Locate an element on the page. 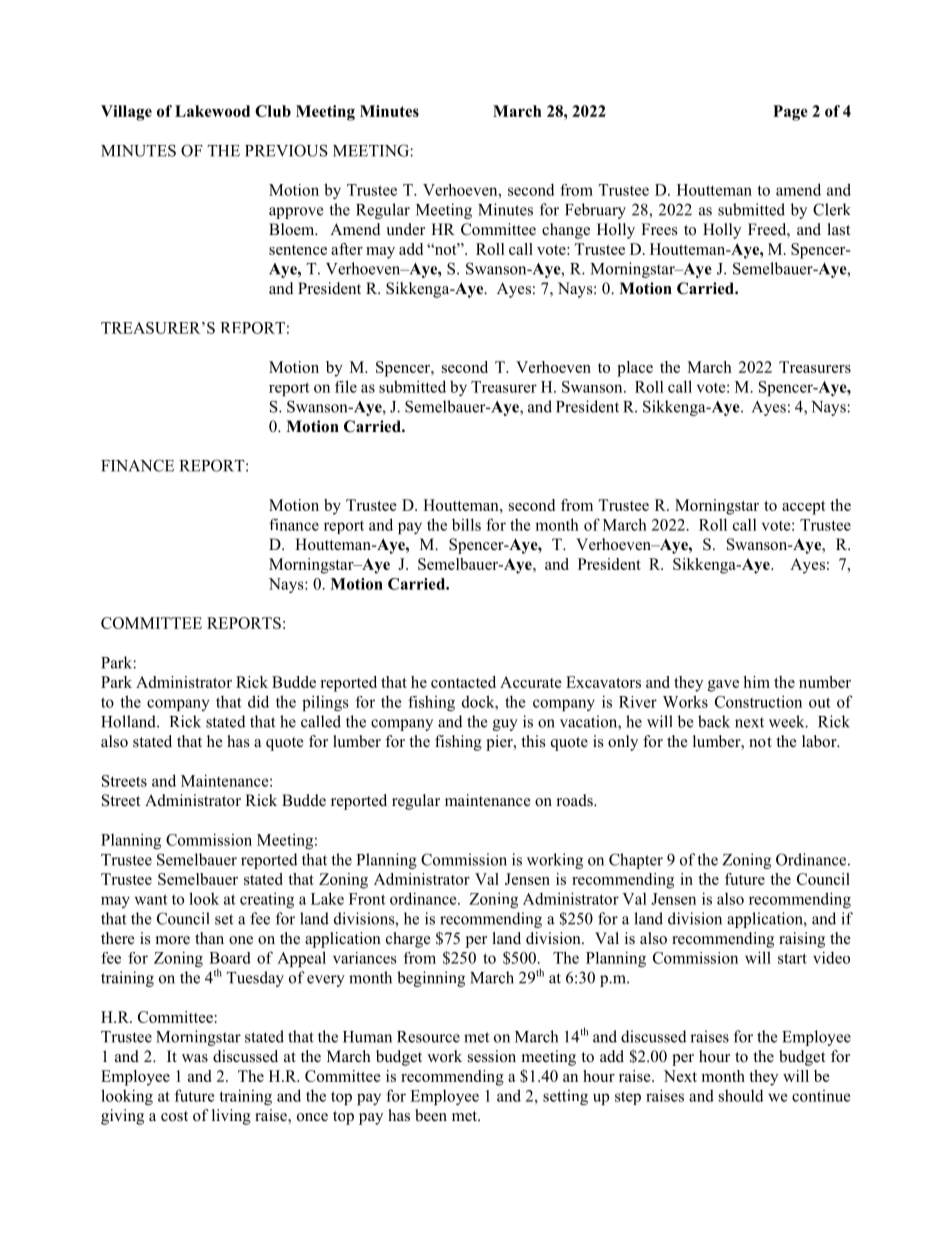 Image resolution: width=952 pixels, height=1233 pixels. file is located at coordinates (346, 386).
